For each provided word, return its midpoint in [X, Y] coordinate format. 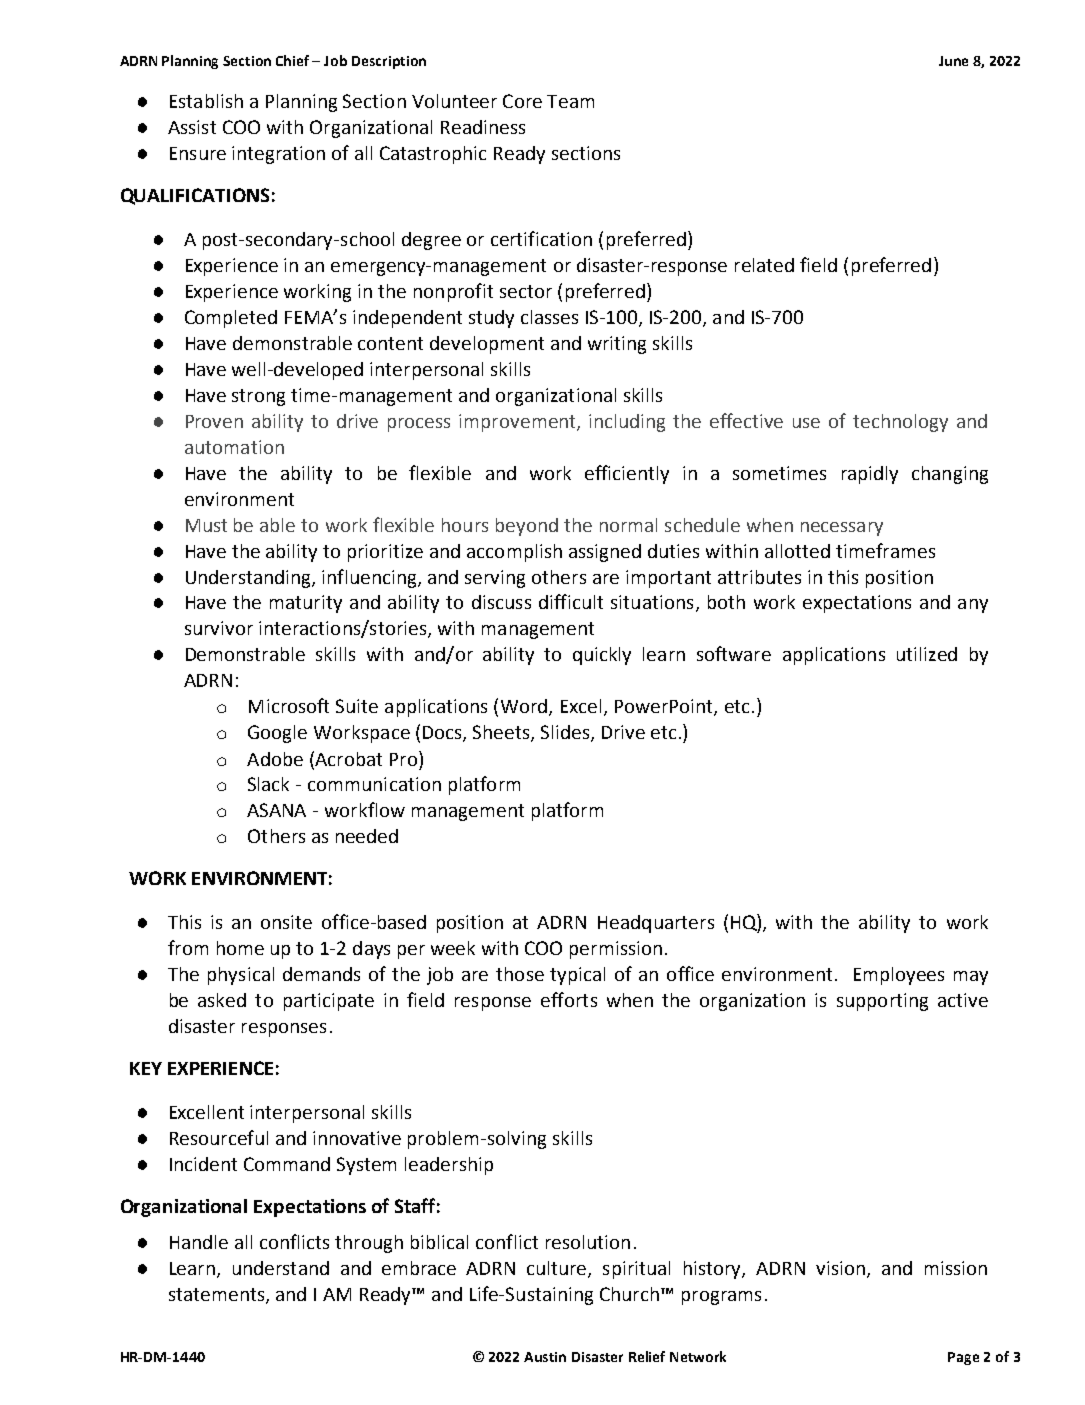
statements [218, 1296]
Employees [899, 976]
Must [206, 525]
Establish [206, 101]
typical [577, 976]
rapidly [870, 475]
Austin [545, 1357]
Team [570, 101]
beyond [527, 527]
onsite [286, 922]
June [953, 61]
